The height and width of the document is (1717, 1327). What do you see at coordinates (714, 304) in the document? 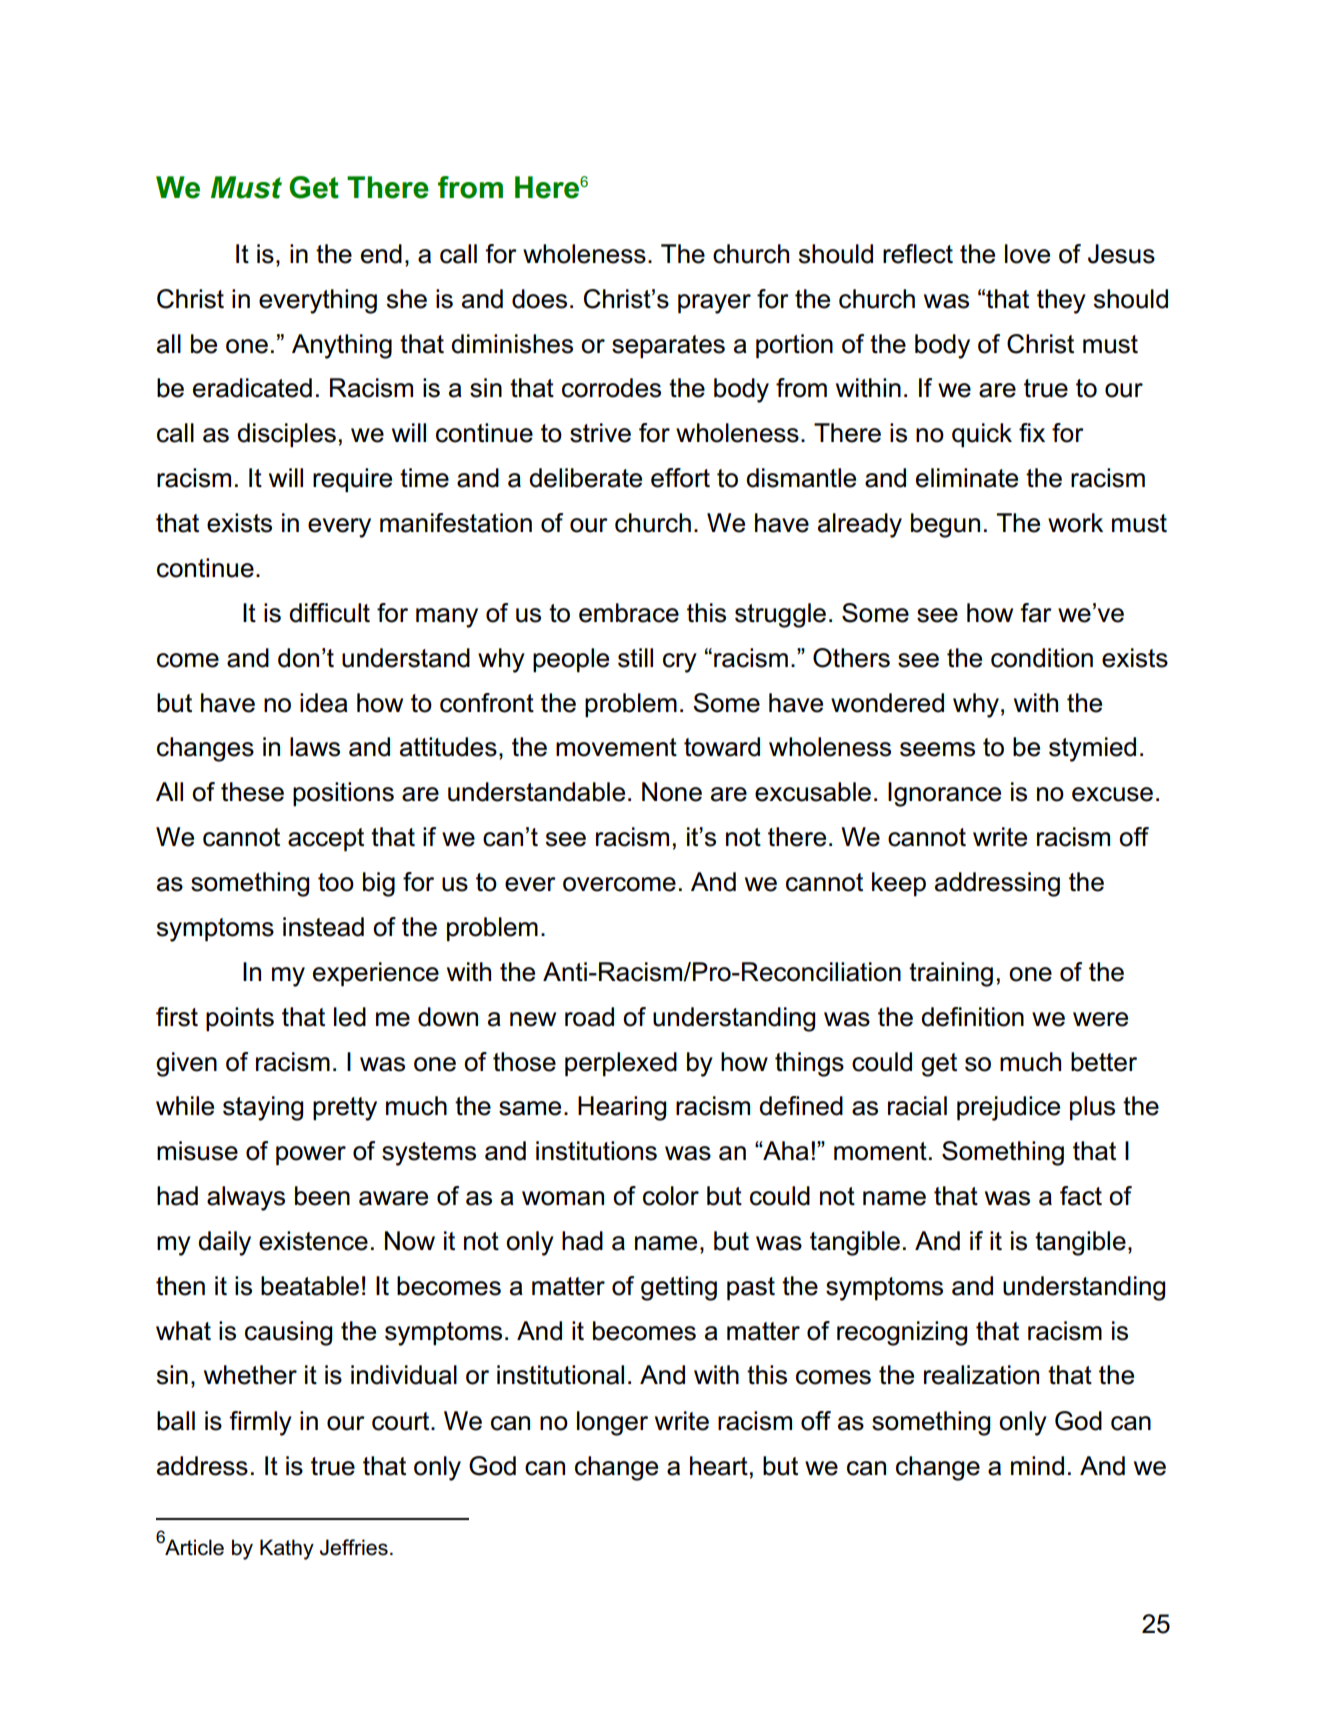
I see `prayer` at bounding box center [714, 304].
